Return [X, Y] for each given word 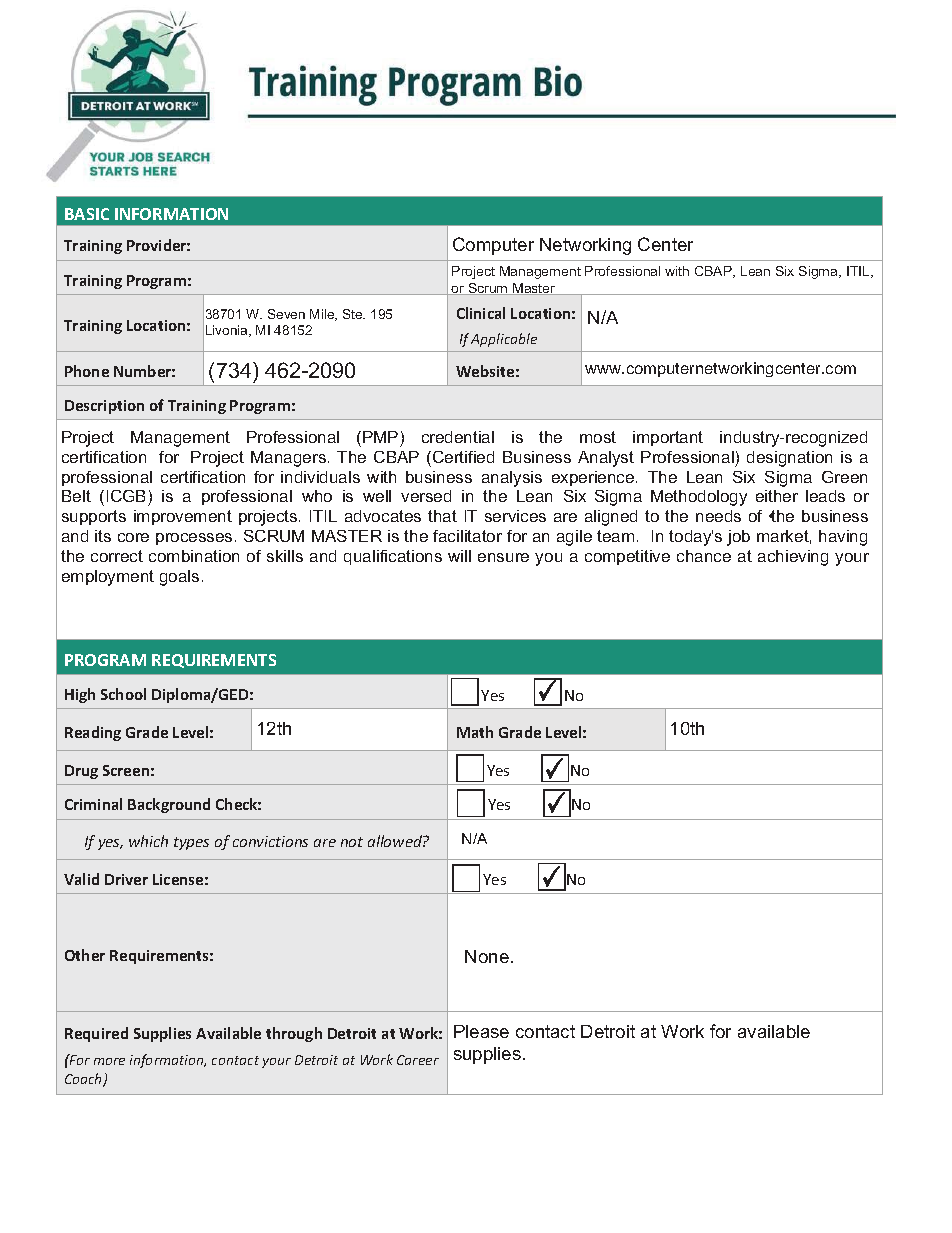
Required [96, 1034]
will [459, 556]
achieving [793, 558]
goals [179, 578]
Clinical [481, 313]
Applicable [504, 340]
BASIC [87, 214]
